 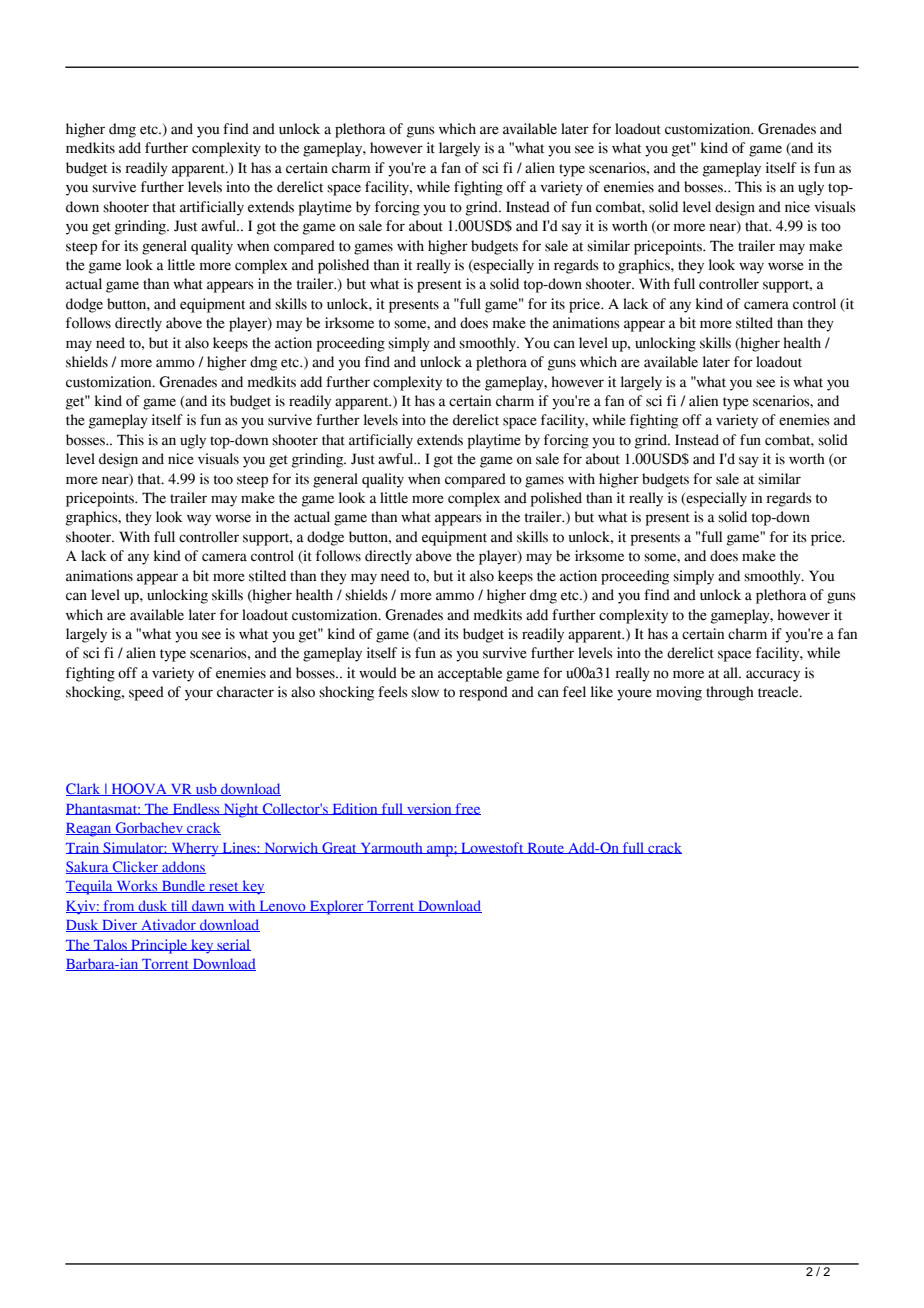 What do you see at coordinates (429, 809) in the screenshot?
I see `version` at bounding box center [429, 809].
